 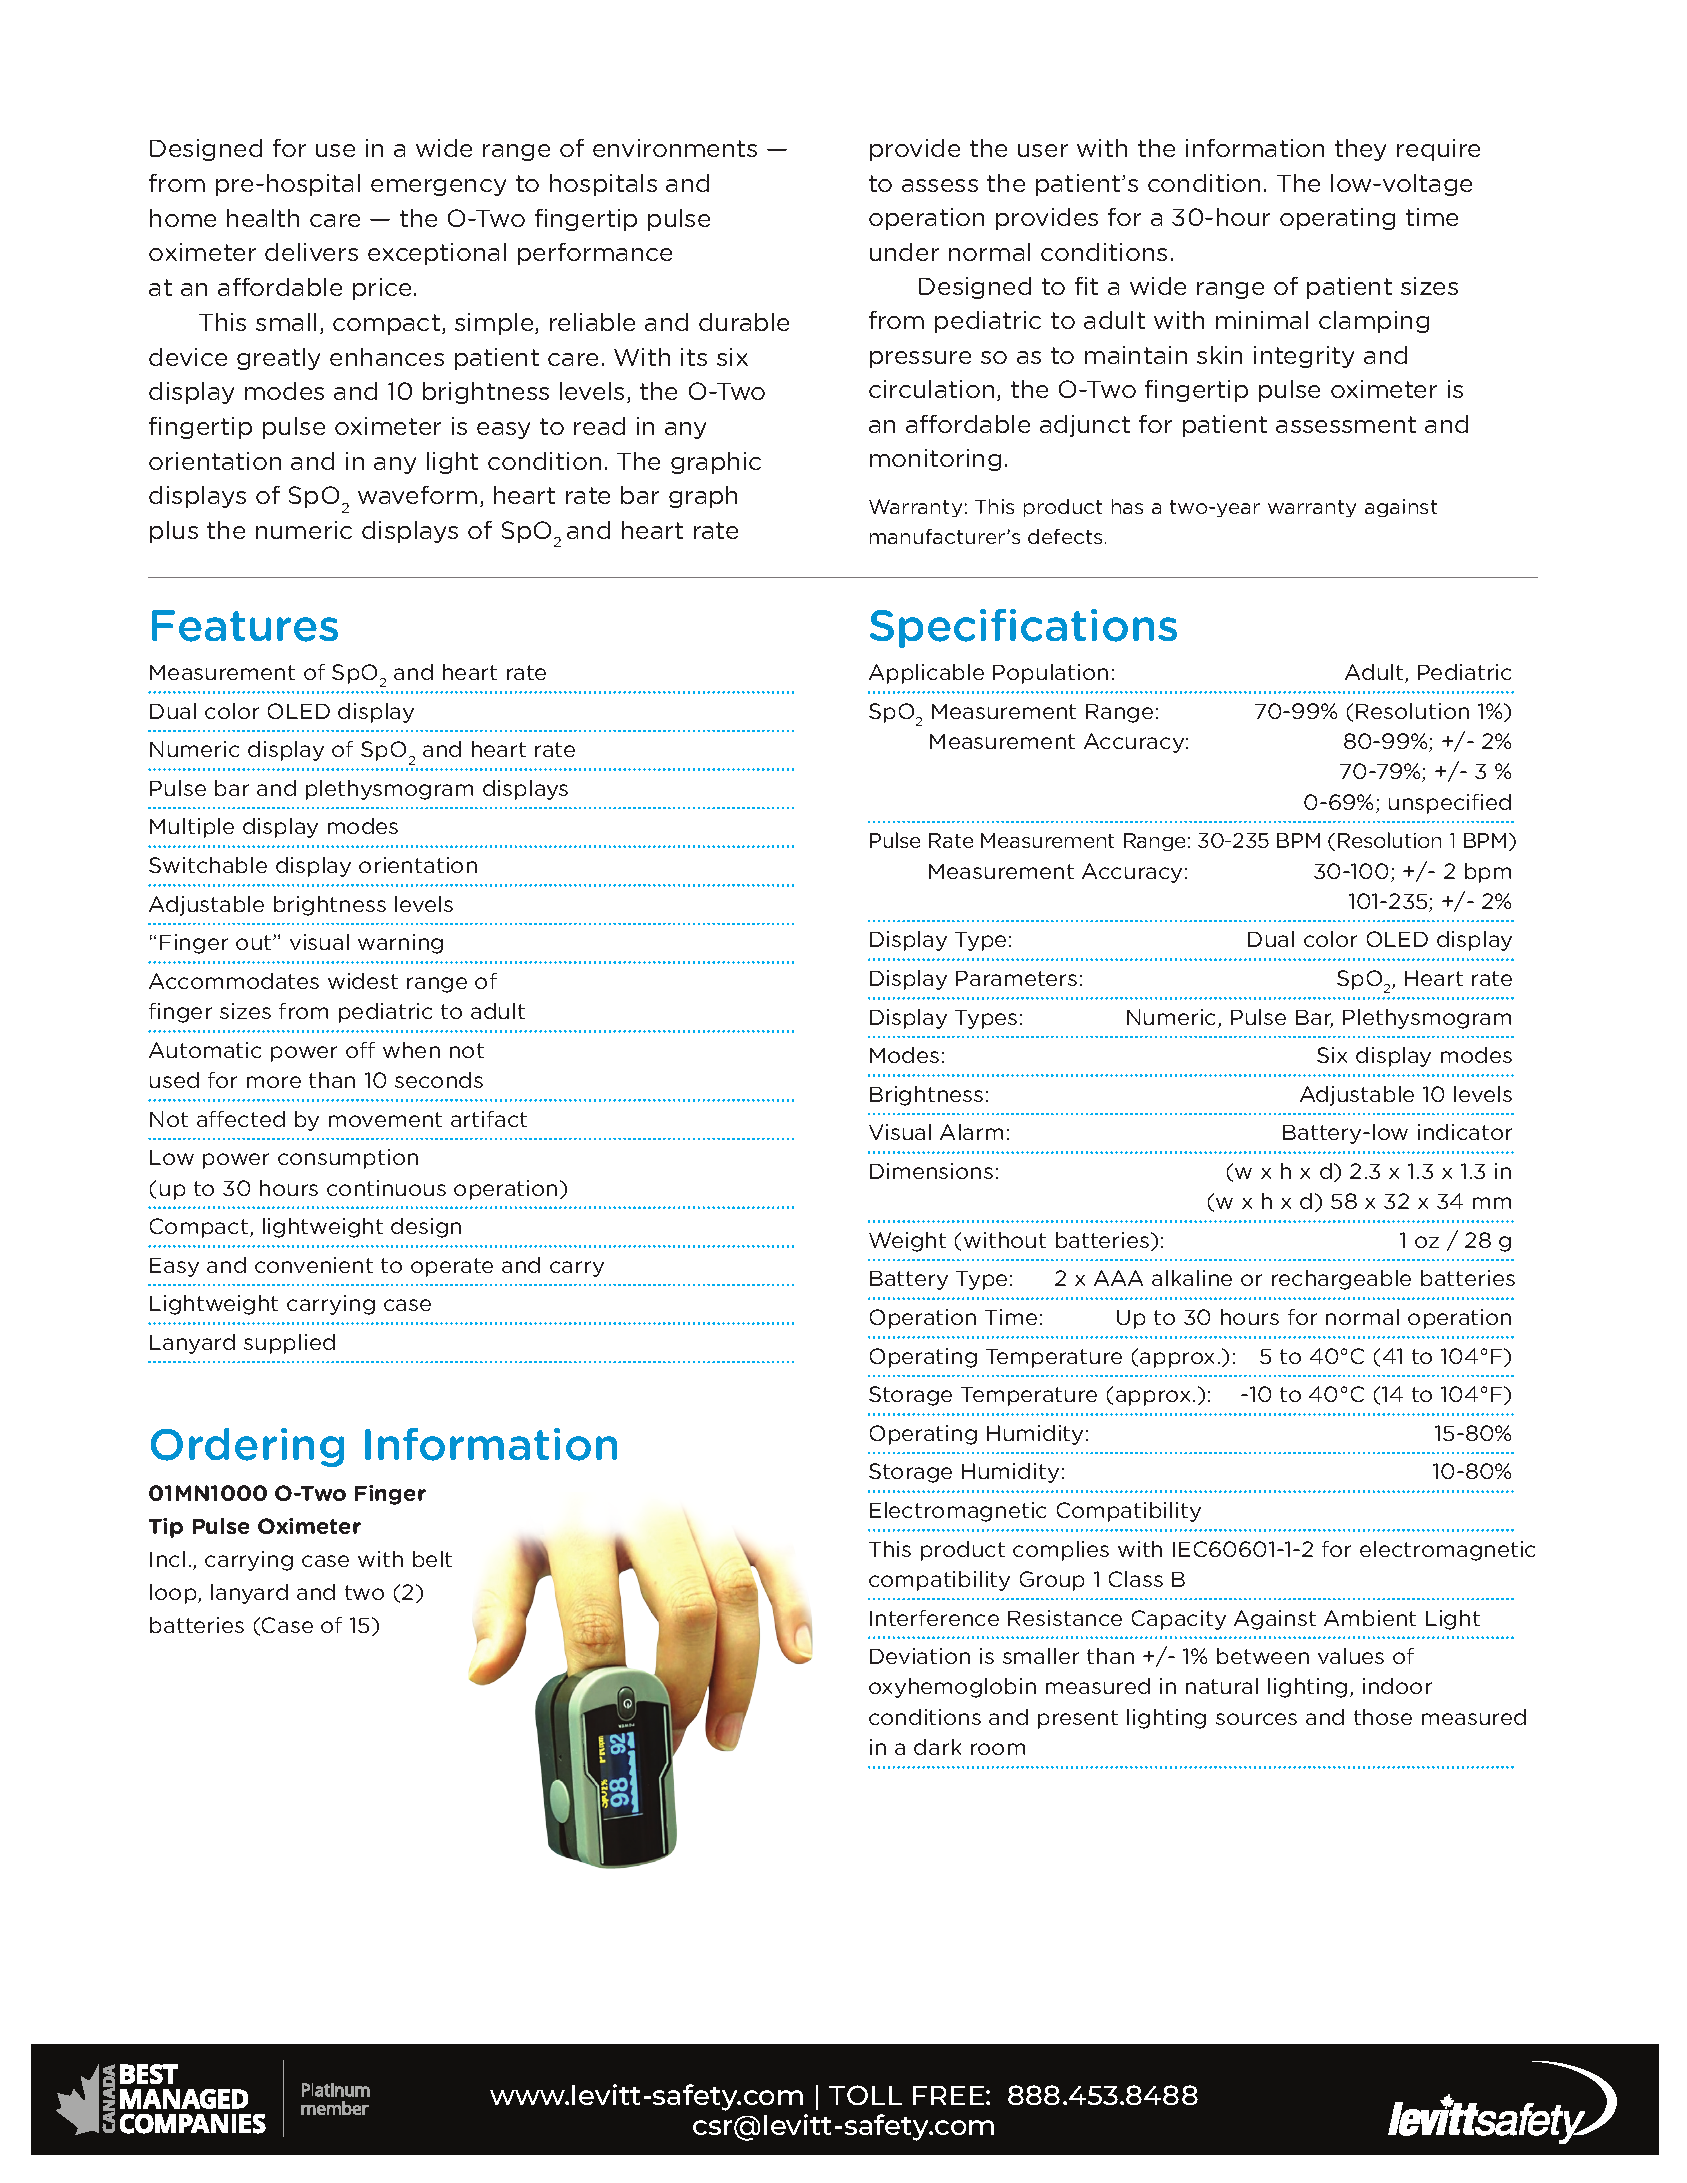 What do you see at coordinates (1360, 150) in the page?
I see `they` at bounding box center [1360, 150].
